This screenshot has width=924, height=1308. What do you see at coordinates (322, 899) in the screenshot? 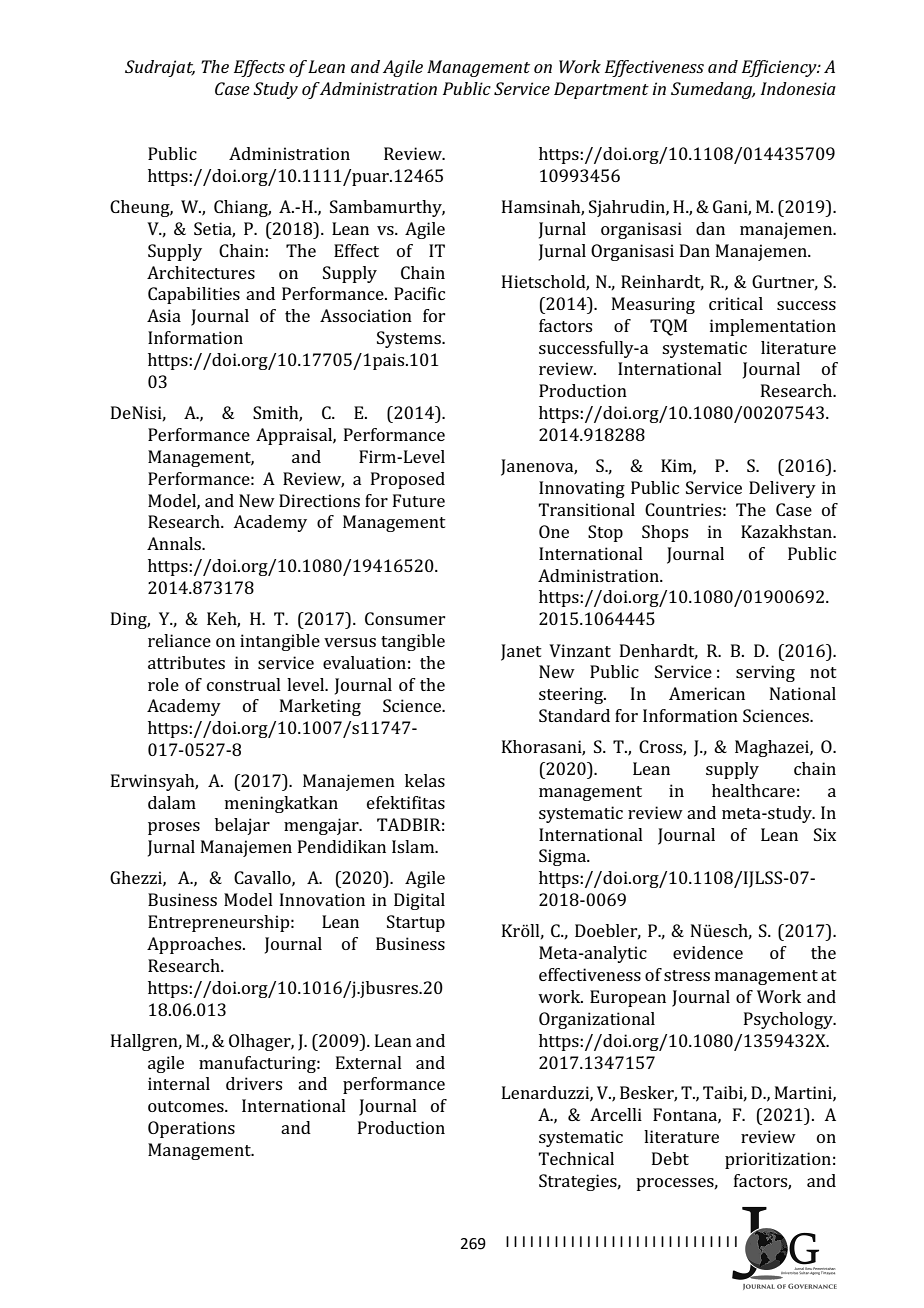
I see `Innovation` at bounding box center [322, 899].
